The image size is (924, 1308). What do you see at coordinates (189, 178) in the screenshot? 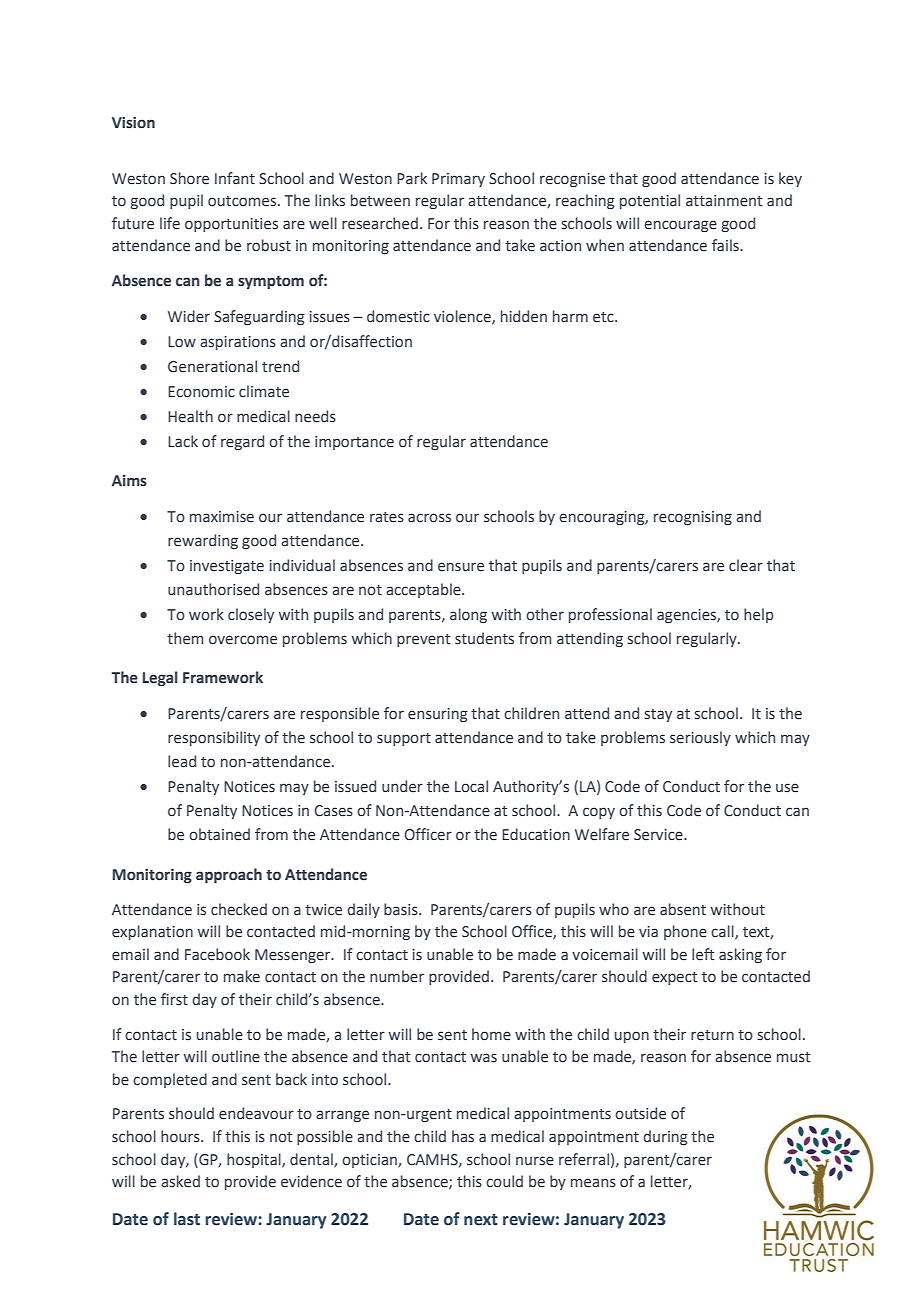
I see `Shore` at bounding box center [189, 178].
